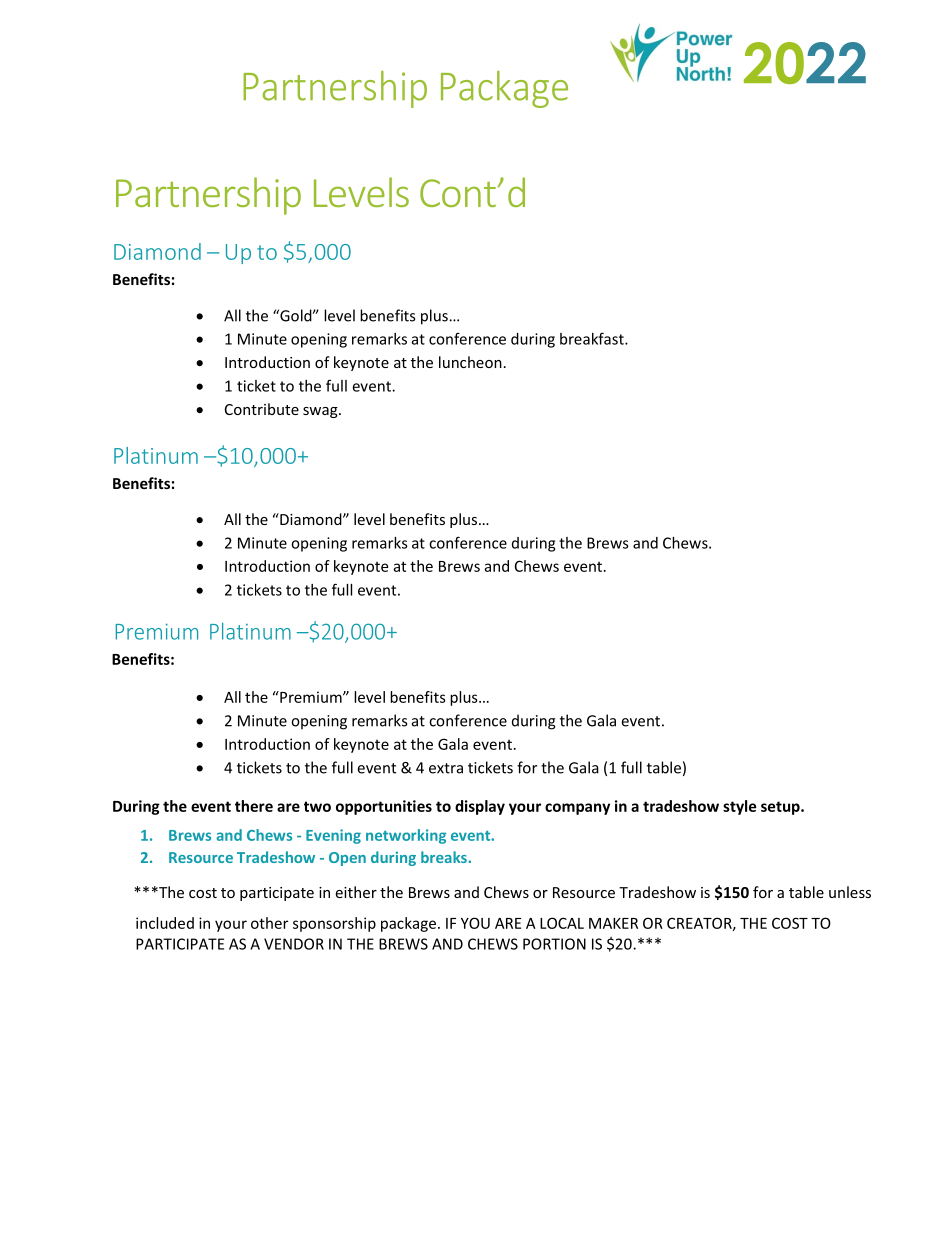 The height and width of the document is (1233, 952). What do you see at coordinates (470, 362) in the document?
I see `luncheon` at bounding box center [470, 362].
